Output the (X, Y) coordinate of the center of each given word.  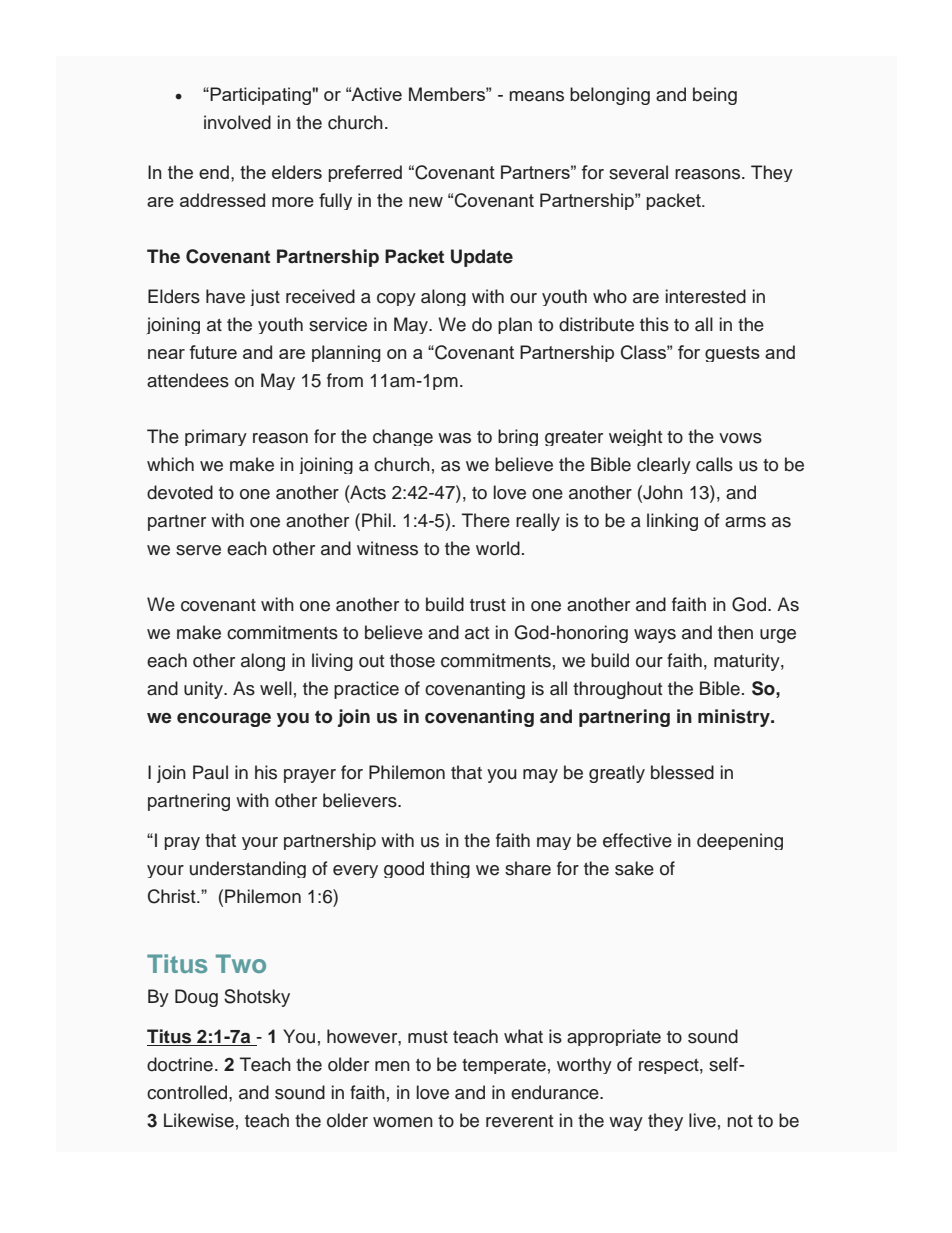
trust (488, 605)
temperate (504, 1066)
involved (237, 122)
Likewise (199, 1120)
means (536, 96)
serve (198, 550)
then (735, 632)
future (213, 352)
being (715, 96)
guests (732, 354)
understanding (248, 869)
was (454, 438)
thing (450, 869)
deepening (740, 841)
